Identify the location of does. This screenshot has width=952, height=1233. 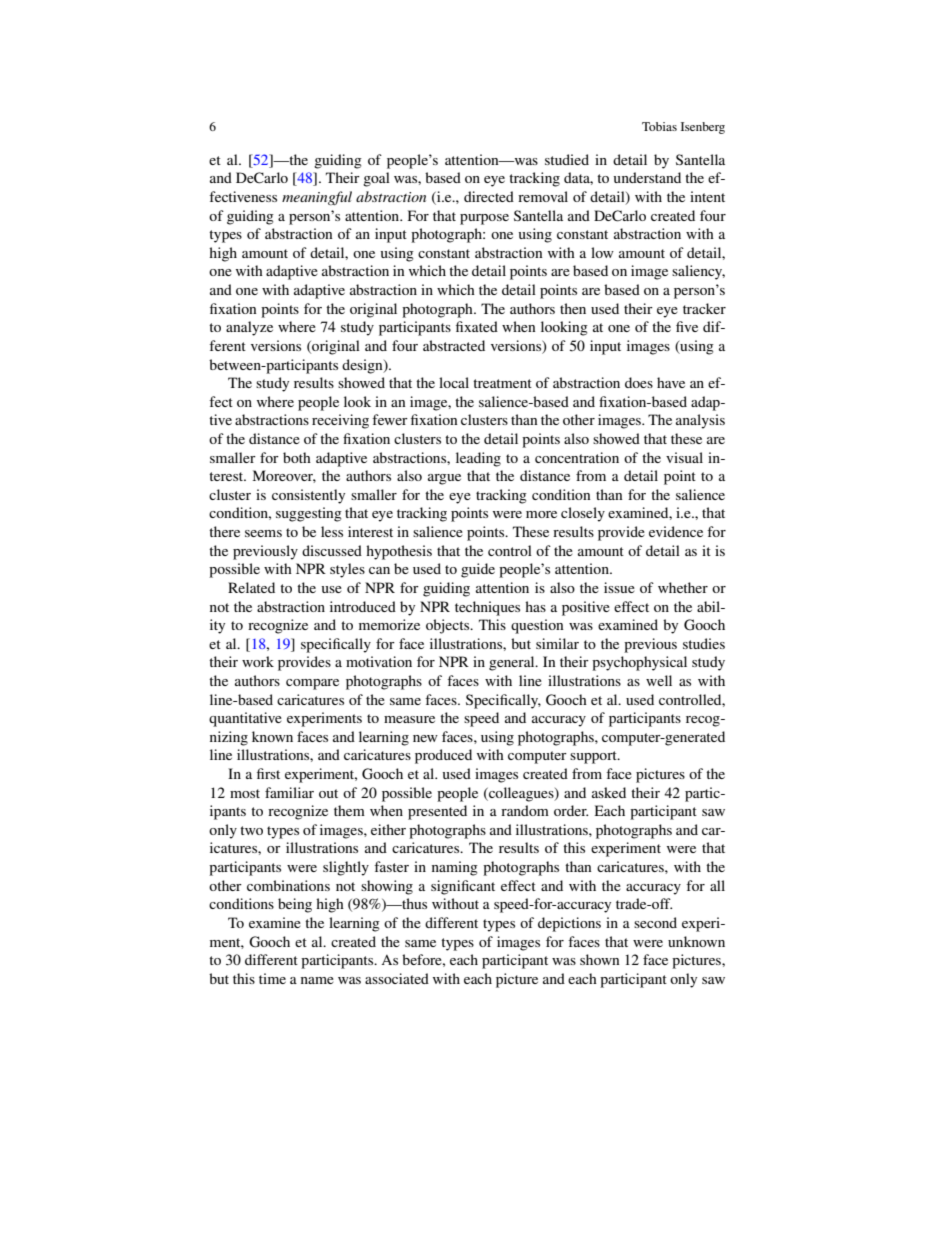
(639, 382).
